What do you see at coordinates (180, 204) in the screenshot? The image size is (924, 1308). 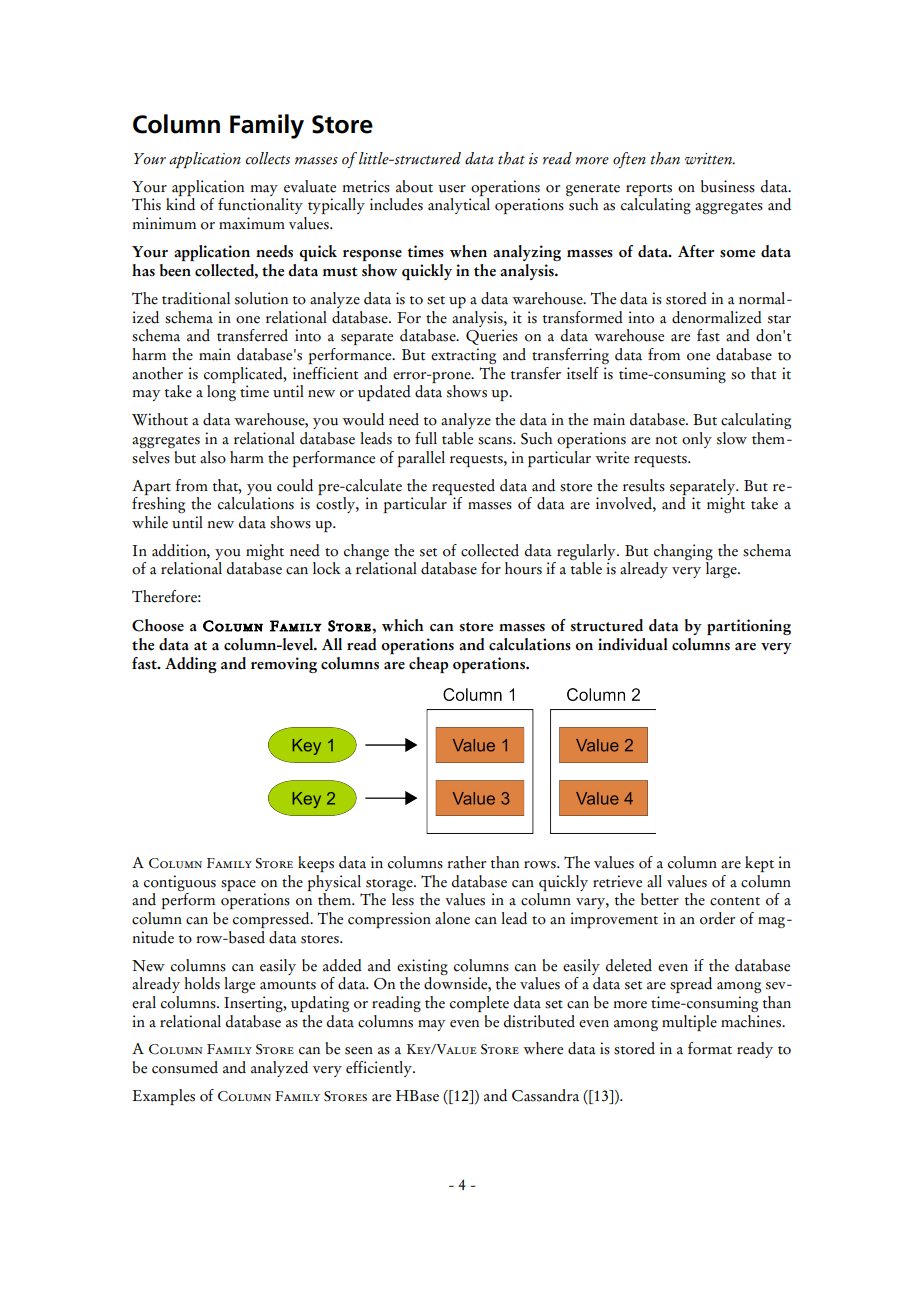 I see `kind` at bounding box center [180, 204].
